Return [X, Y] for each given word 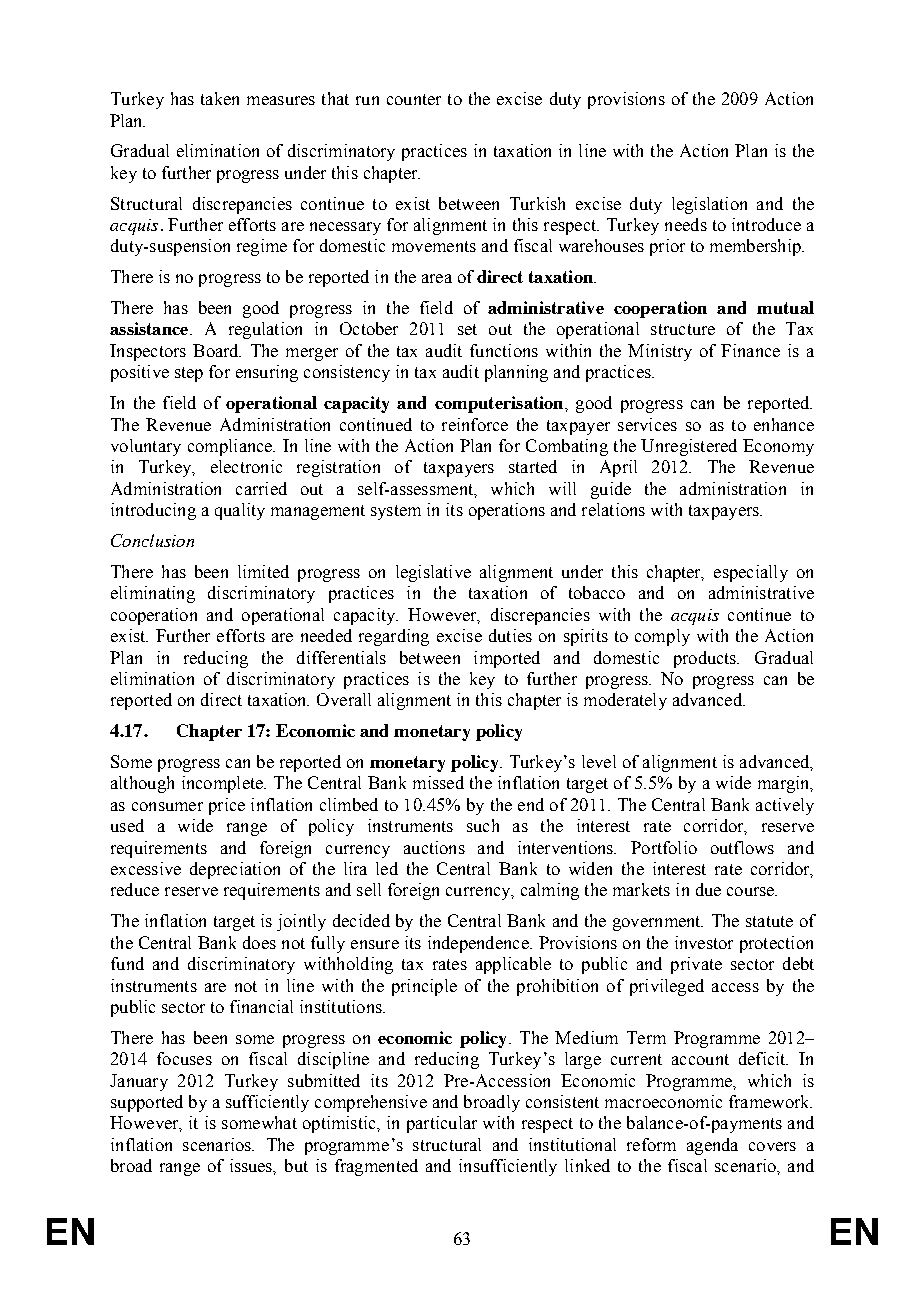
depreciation [235, 870]
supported [147, 1103]
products [706, 659]
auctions [434, 847]
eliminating [153, 594]
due [708, 889]
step [189, 374]
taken [220, 98]
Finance [750, 350]
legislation [709, 205]
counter [414, 99]
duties [510, 635]
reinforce [475, 424]
